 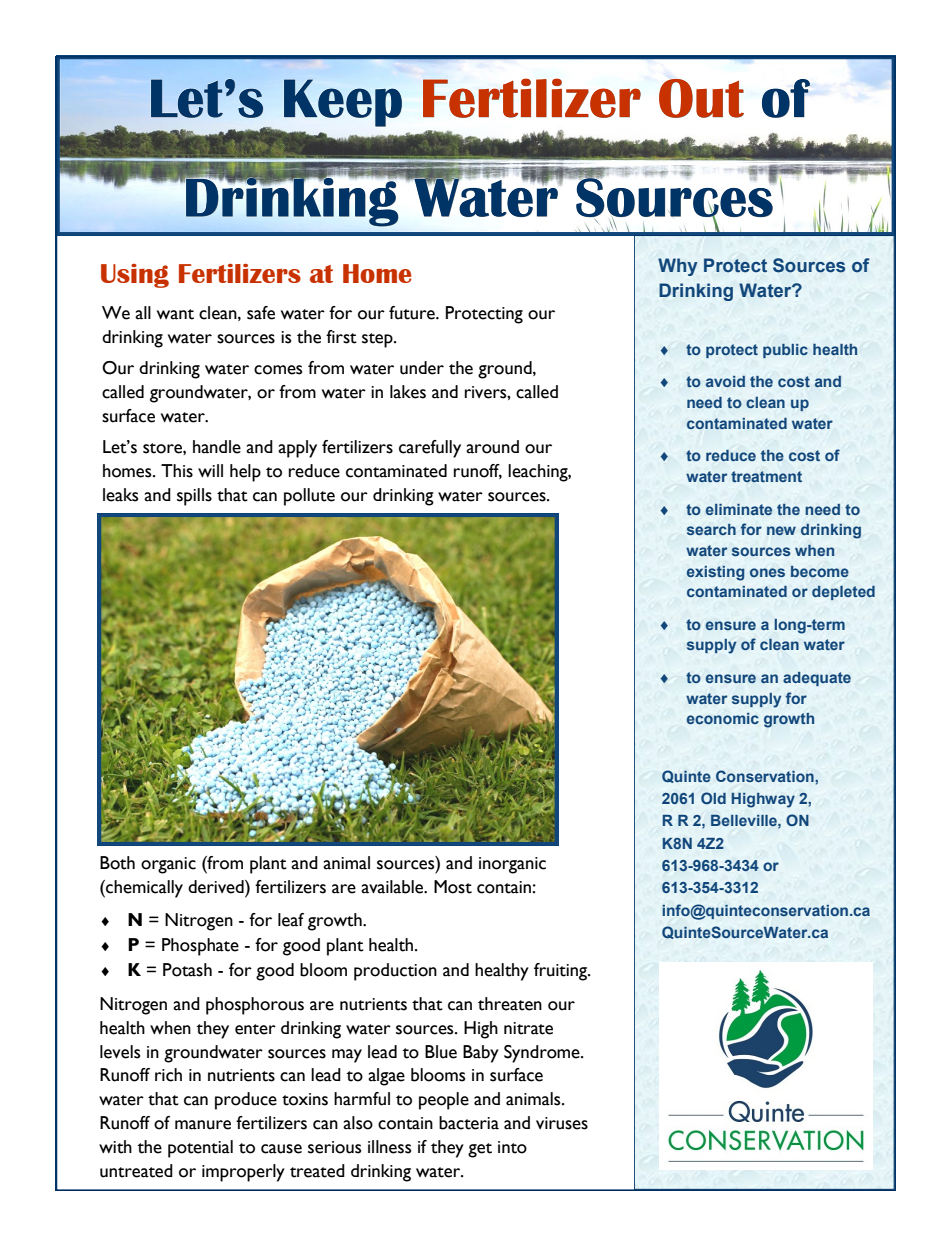 I want to click on Keep, so click(x=343, y=103).
